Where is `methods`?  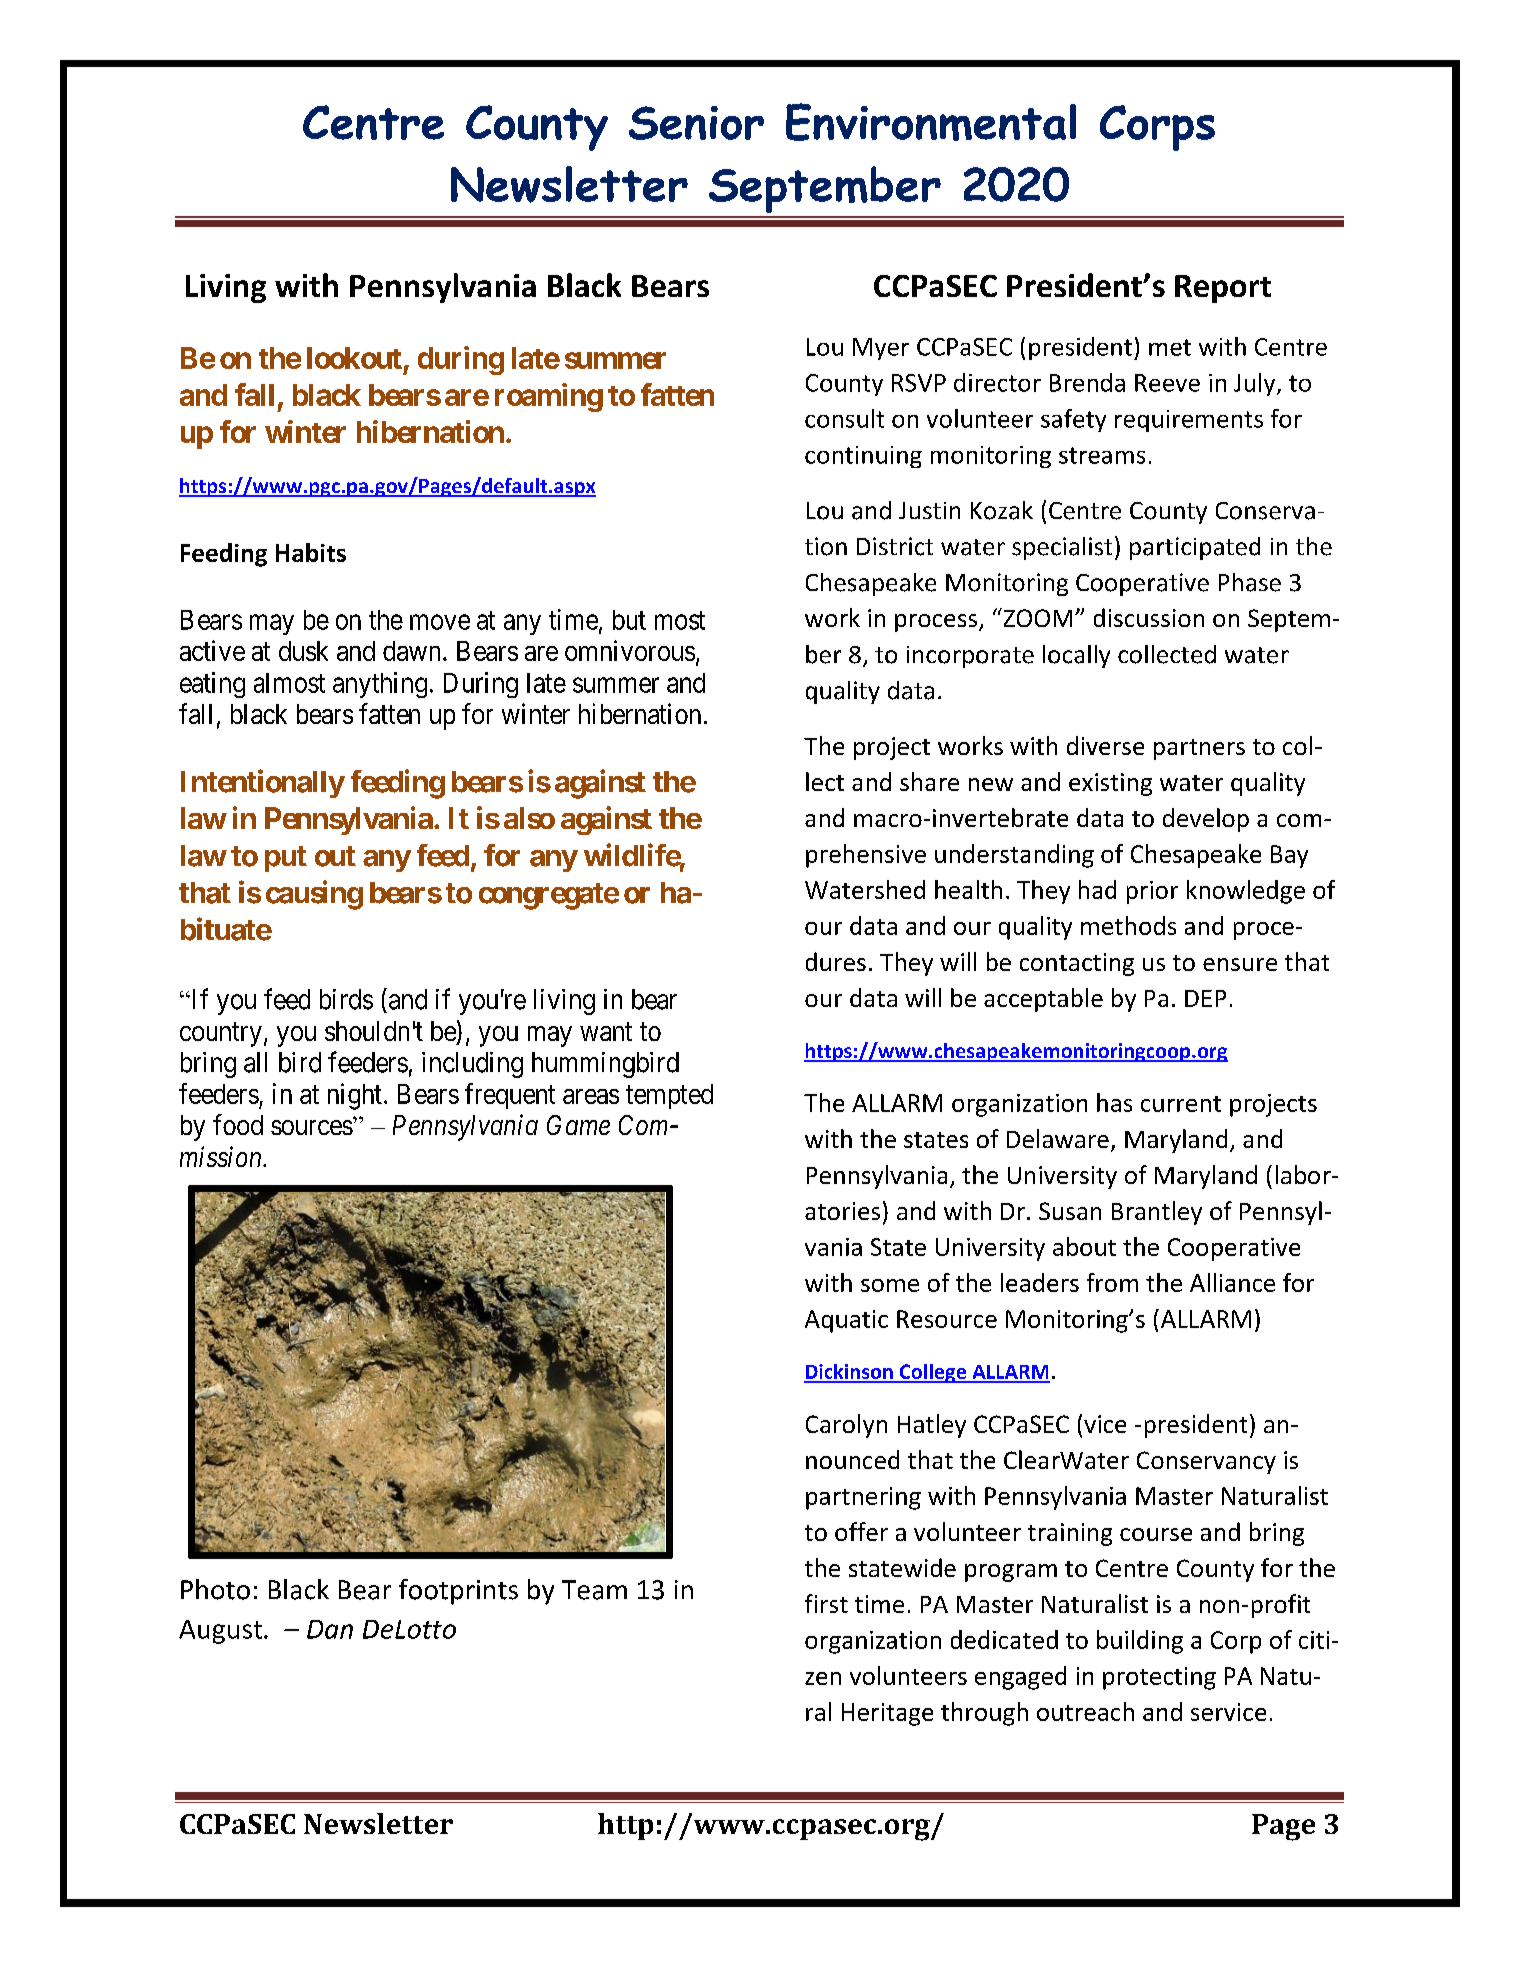
methods is located at coordinates (1128, 925).
